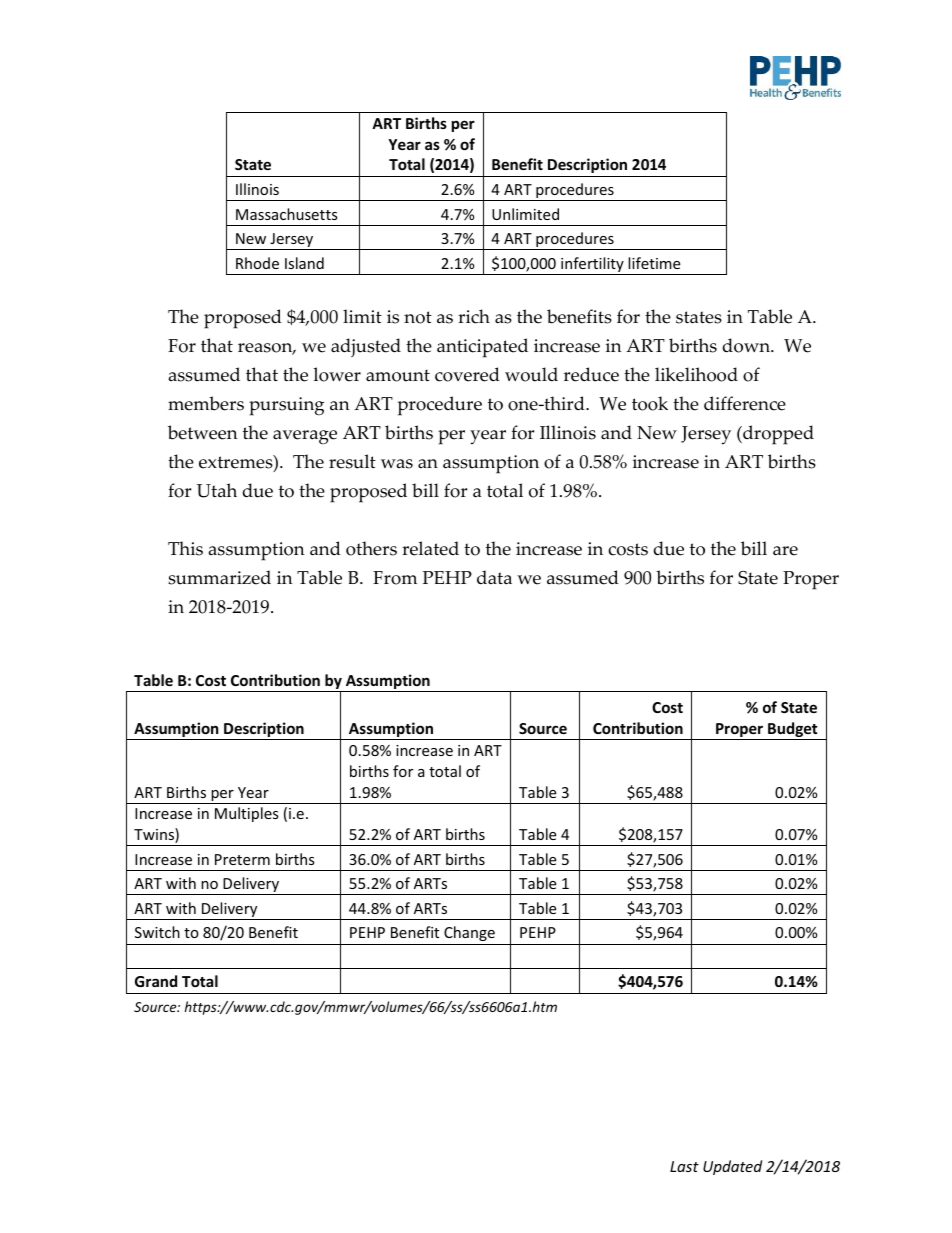 Image resolution: width=952 pixels, height=1233 pixels. Describe the element at coordinates (217, 490) in the screenshot. I see `Utah` at that location.
